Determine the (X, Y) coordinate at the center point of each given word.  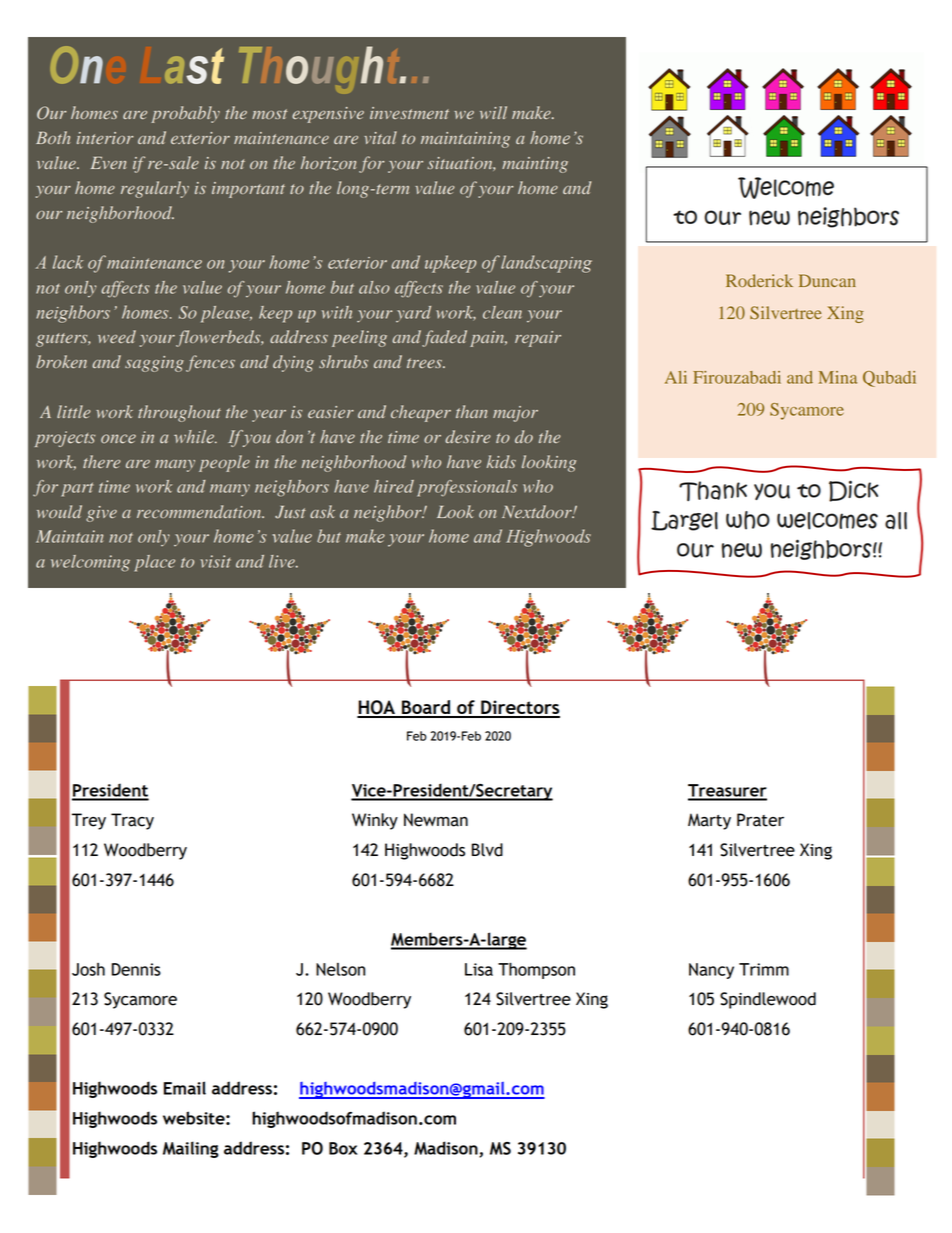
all (896, 521)
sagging (154, 364)
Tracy (132, 821)
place (155, 563)
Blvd (487, 850)
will (493, 112)
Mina (838, 377)
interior (105, 138)
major (515, 414)
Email (185, 1088)
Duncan (827, 280)
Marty (709, 821)
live (283, 561)
